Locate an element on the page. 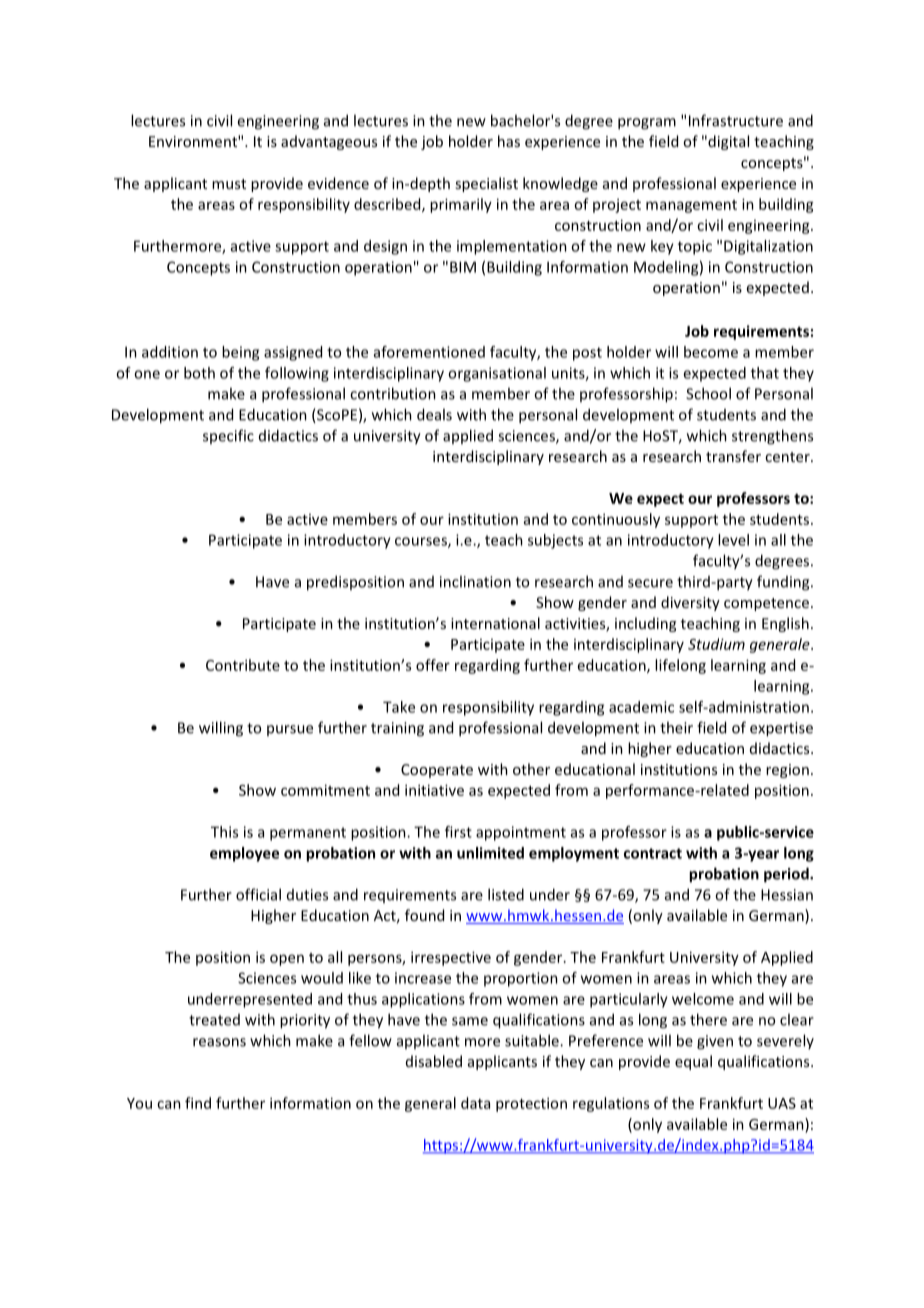 This image has height=1308, width=924. find is located at coordinates (198, 1103).
